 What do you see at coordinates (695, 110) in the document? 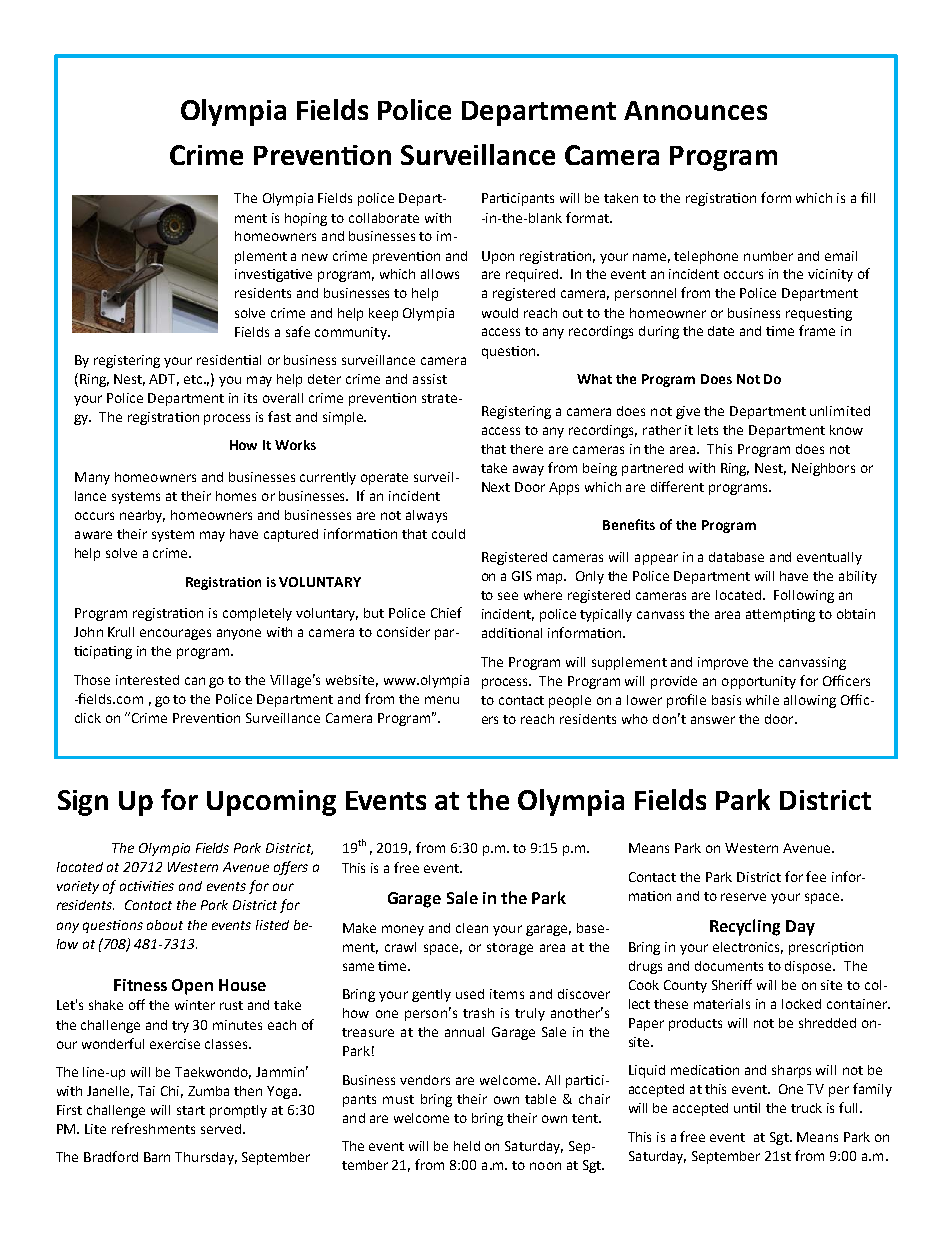
I see `Announces` at bounding box center [695, 110].
